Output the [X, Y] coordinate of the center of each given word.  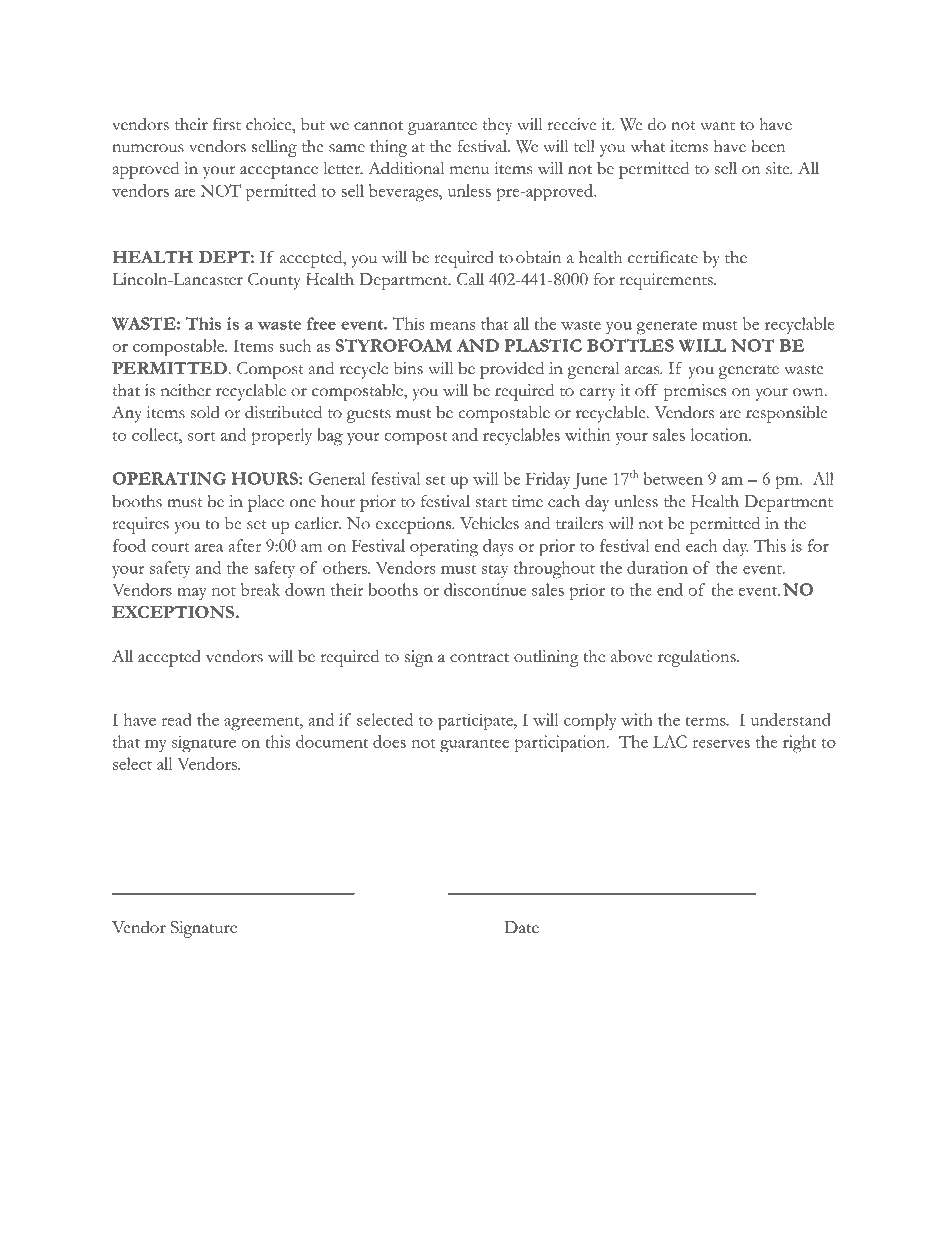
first [227, 124]
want [717, 126]
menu [469, 170]
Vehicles [489, 523]
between [673, 478]
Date [521, 927]
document [332, 741]
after [244, 545]
